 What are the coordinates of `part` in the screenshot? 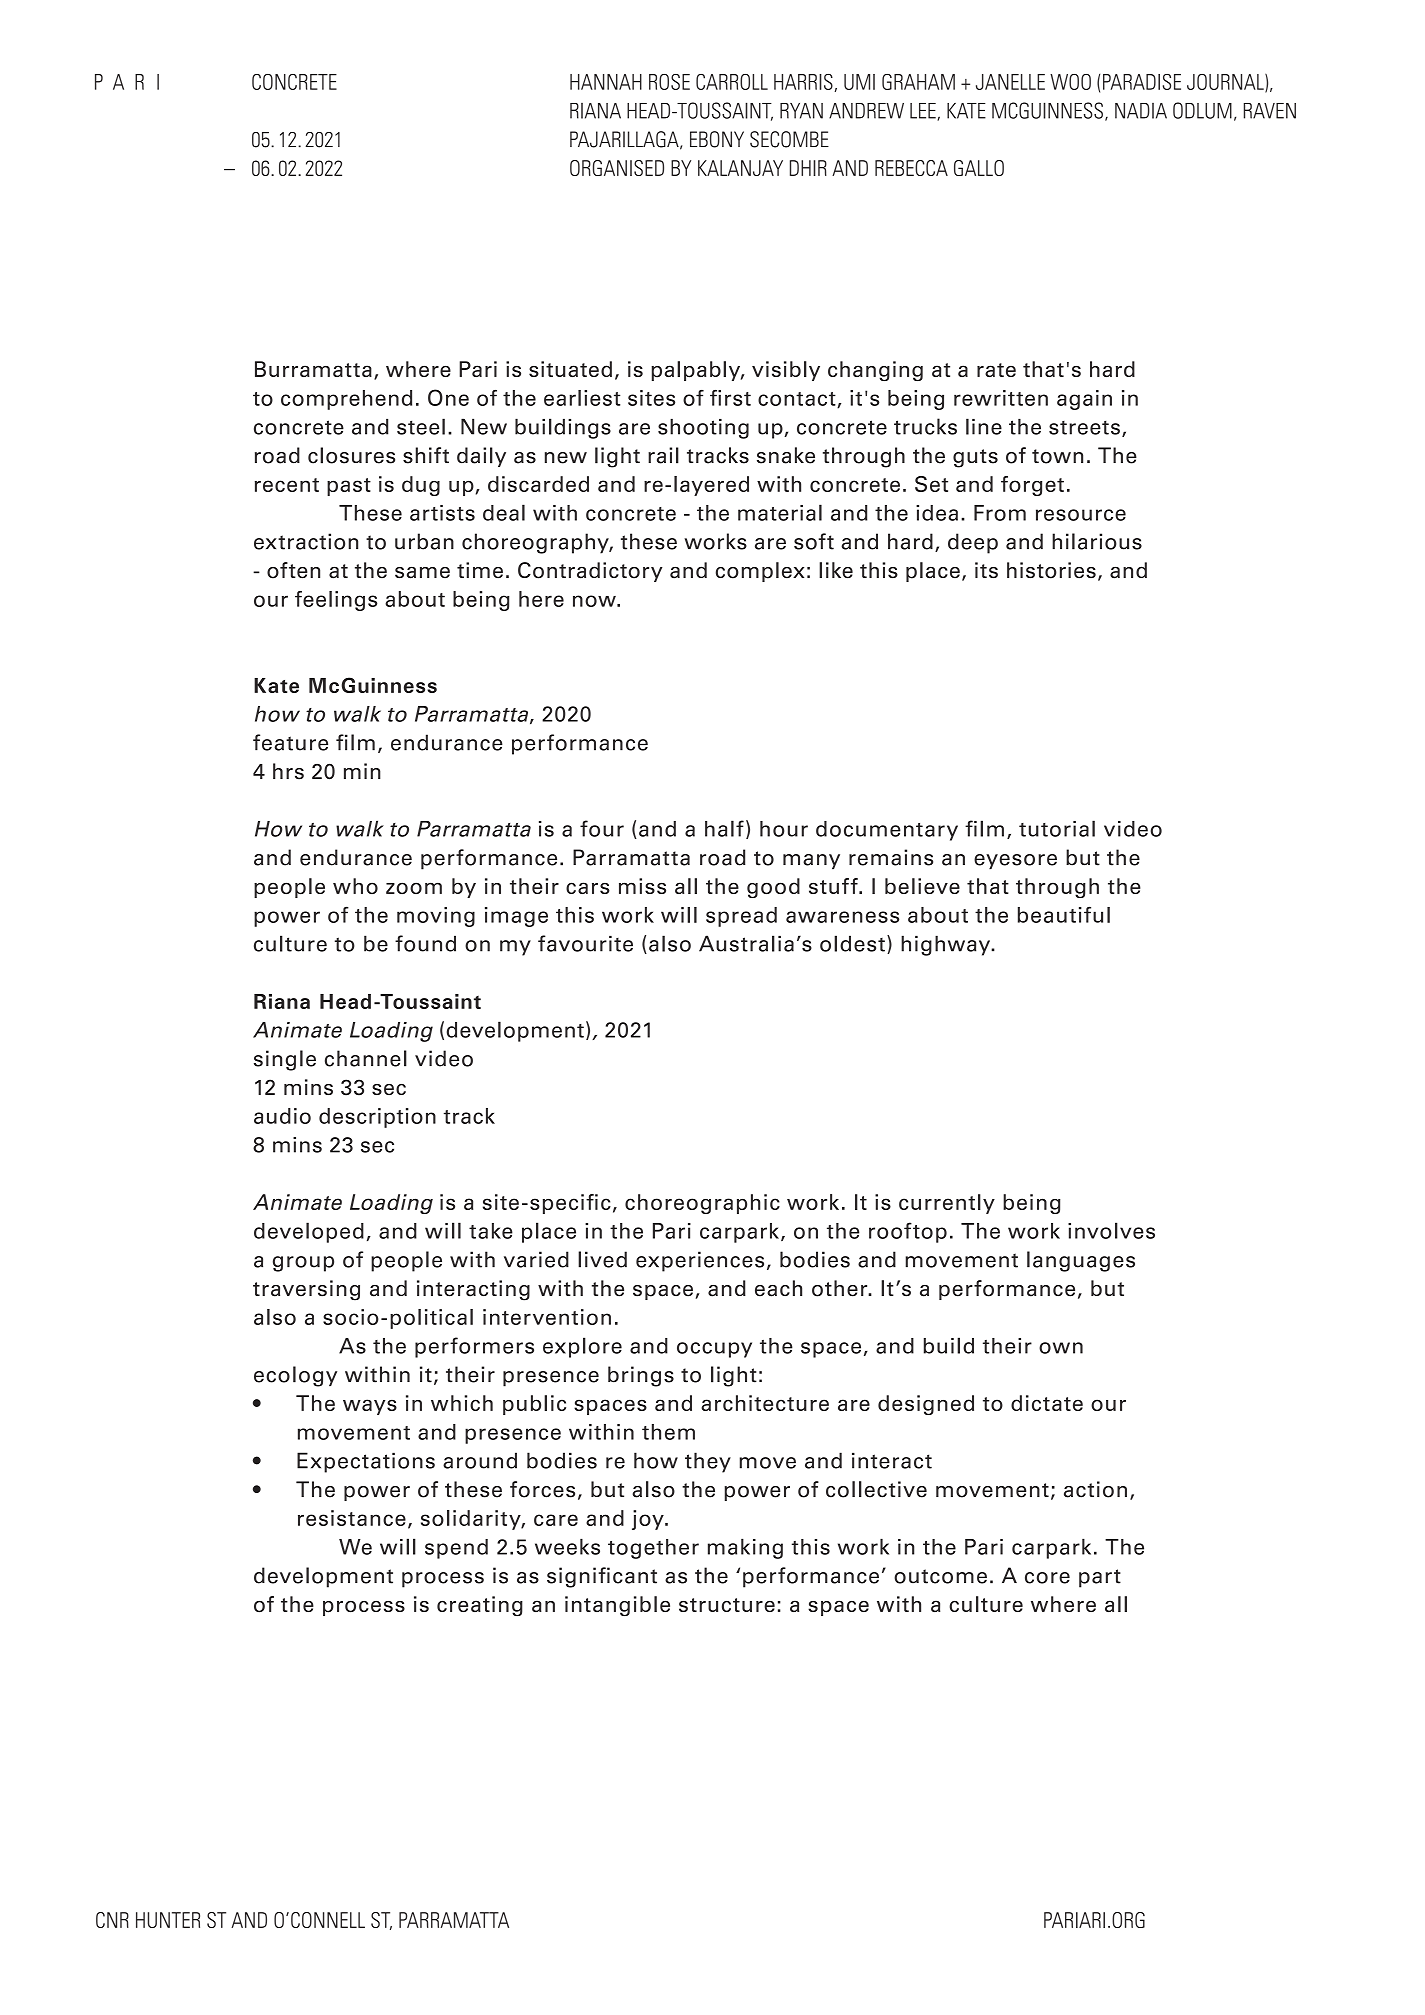 It's located at (1100, 1578).
